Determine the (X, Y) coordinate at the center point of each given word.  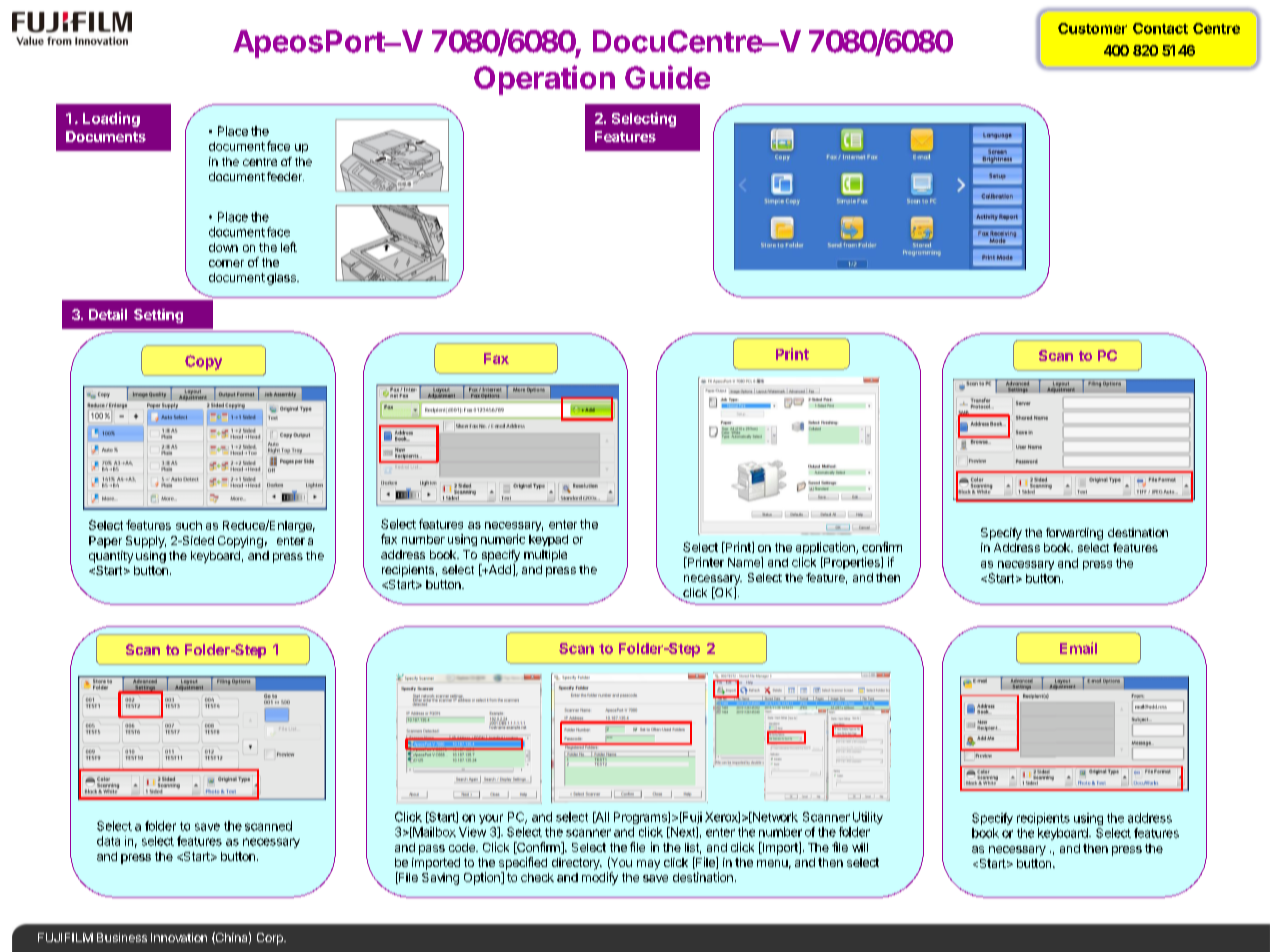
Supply (146, 542)
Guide (667, 77)
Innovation (179, 937)
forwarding (1074, 534)
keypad (548, 540)
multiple (545, 556)
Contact (1160, 28)
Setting (158, 316)
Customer (1092, 28)
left (289, 247)
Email (1078, 648)
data (108, 841)
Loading (111, 119)
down (223, 247)
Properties (852, 563)
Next (682, 832)
